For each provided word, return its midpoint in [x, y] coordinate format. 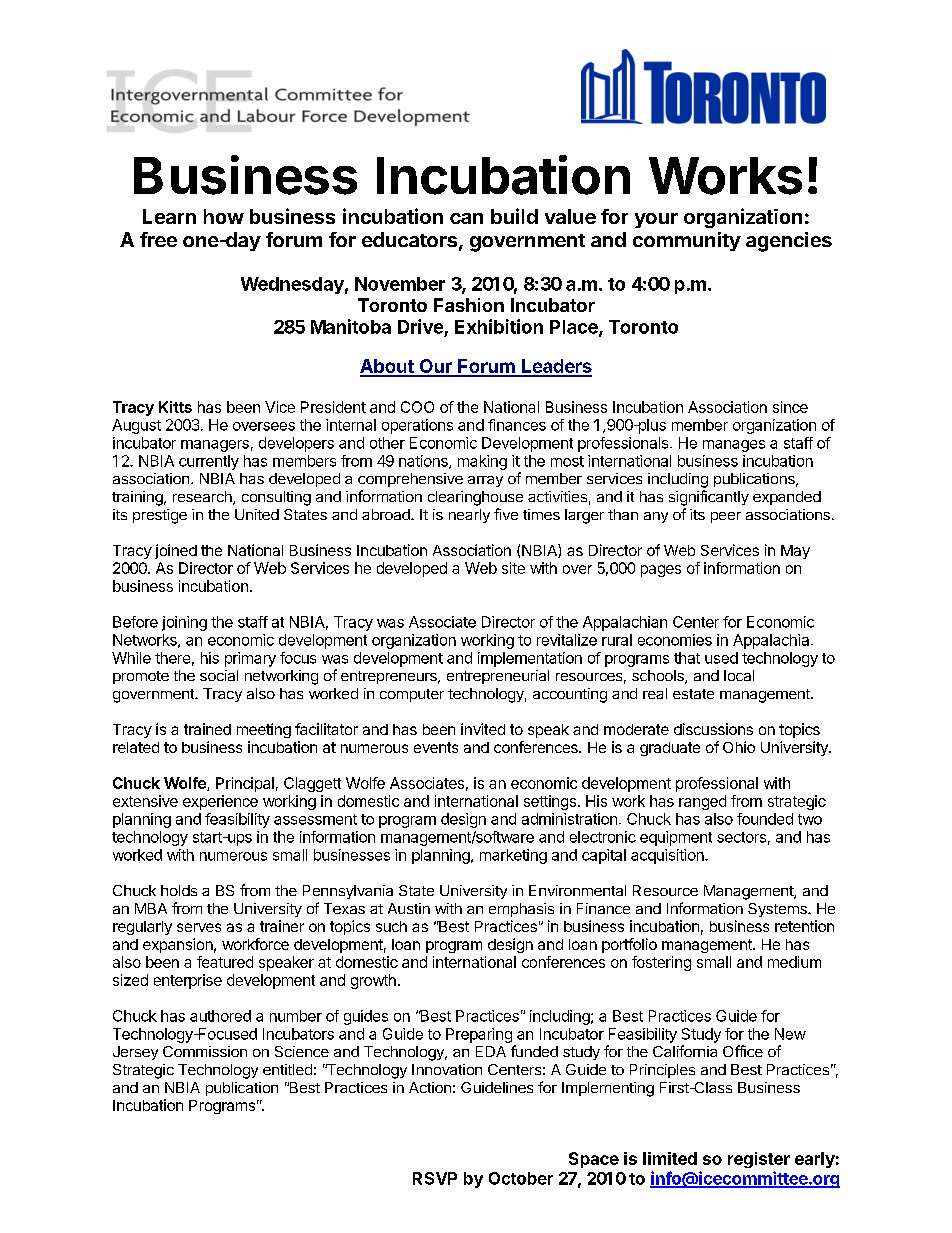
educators [411, 241]
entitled [287, 1069]
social [219, 675]
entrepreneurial [498, 677]
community [687, 241]
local [739, 675]
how [224, 216]
